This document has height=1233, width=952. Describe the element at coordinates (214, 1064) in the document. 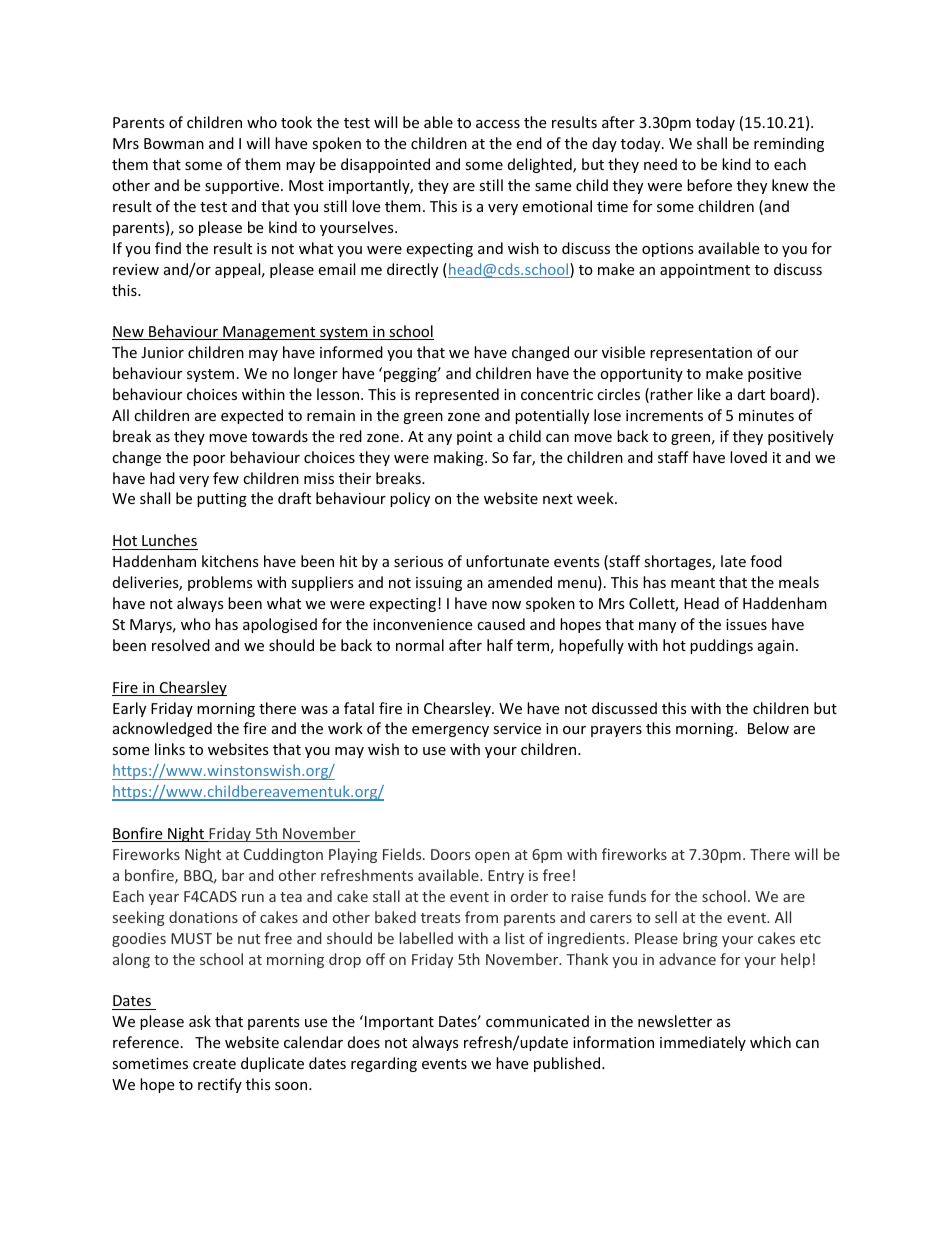

I see `create` at that location.
